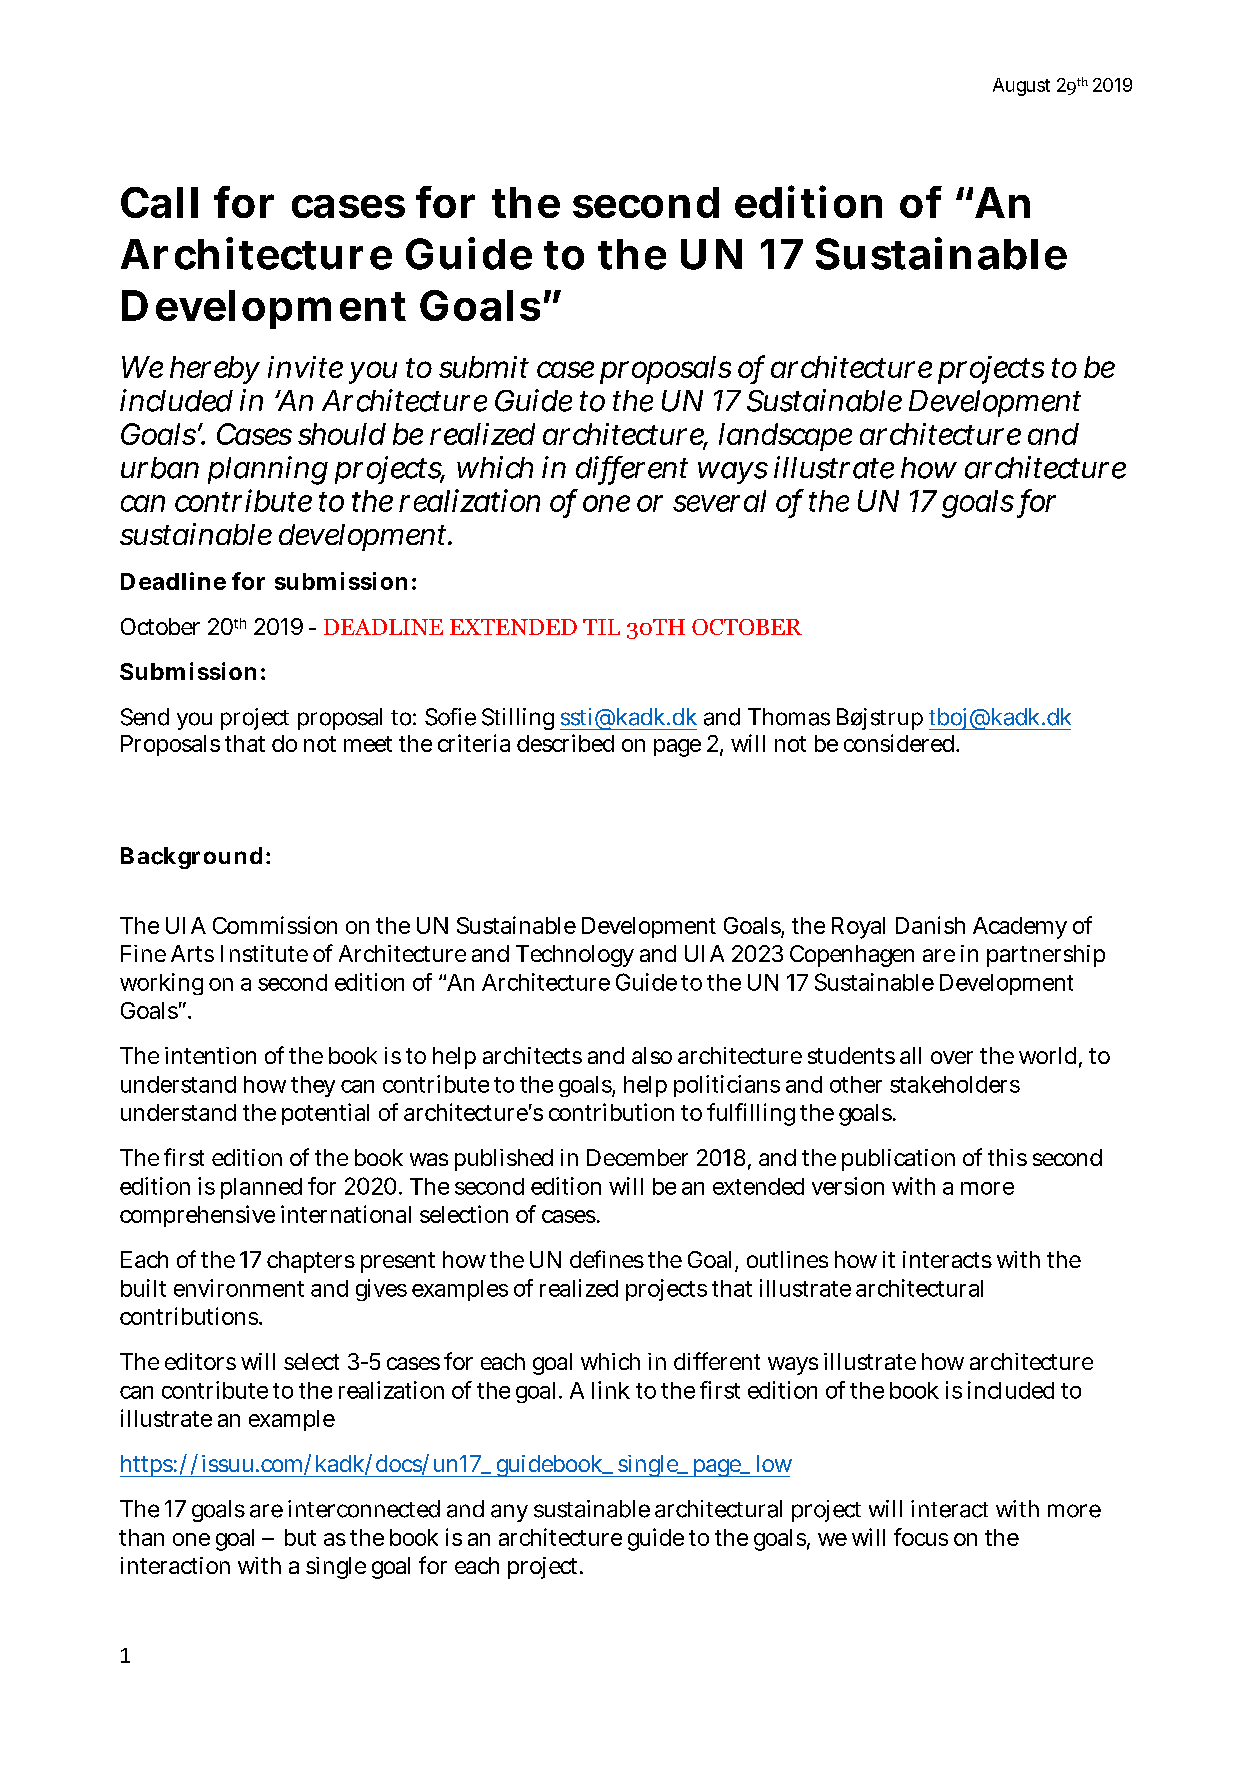  Describe the element at coordinates (484, 367) in the page. I see `submit` at that location.
